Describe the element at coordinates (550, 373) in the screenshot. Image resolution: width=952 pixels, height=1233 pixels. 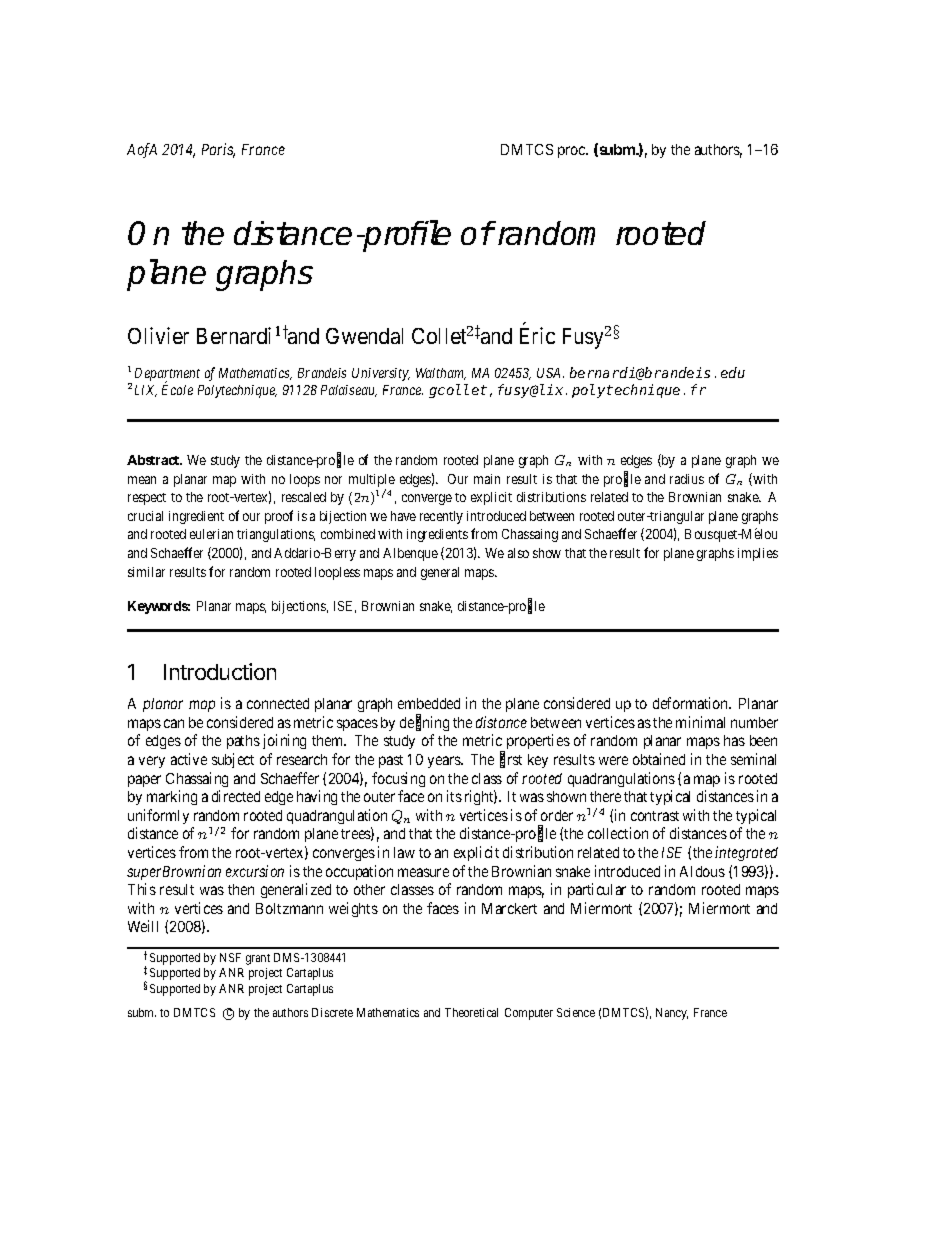
I see `USA` at that location.
